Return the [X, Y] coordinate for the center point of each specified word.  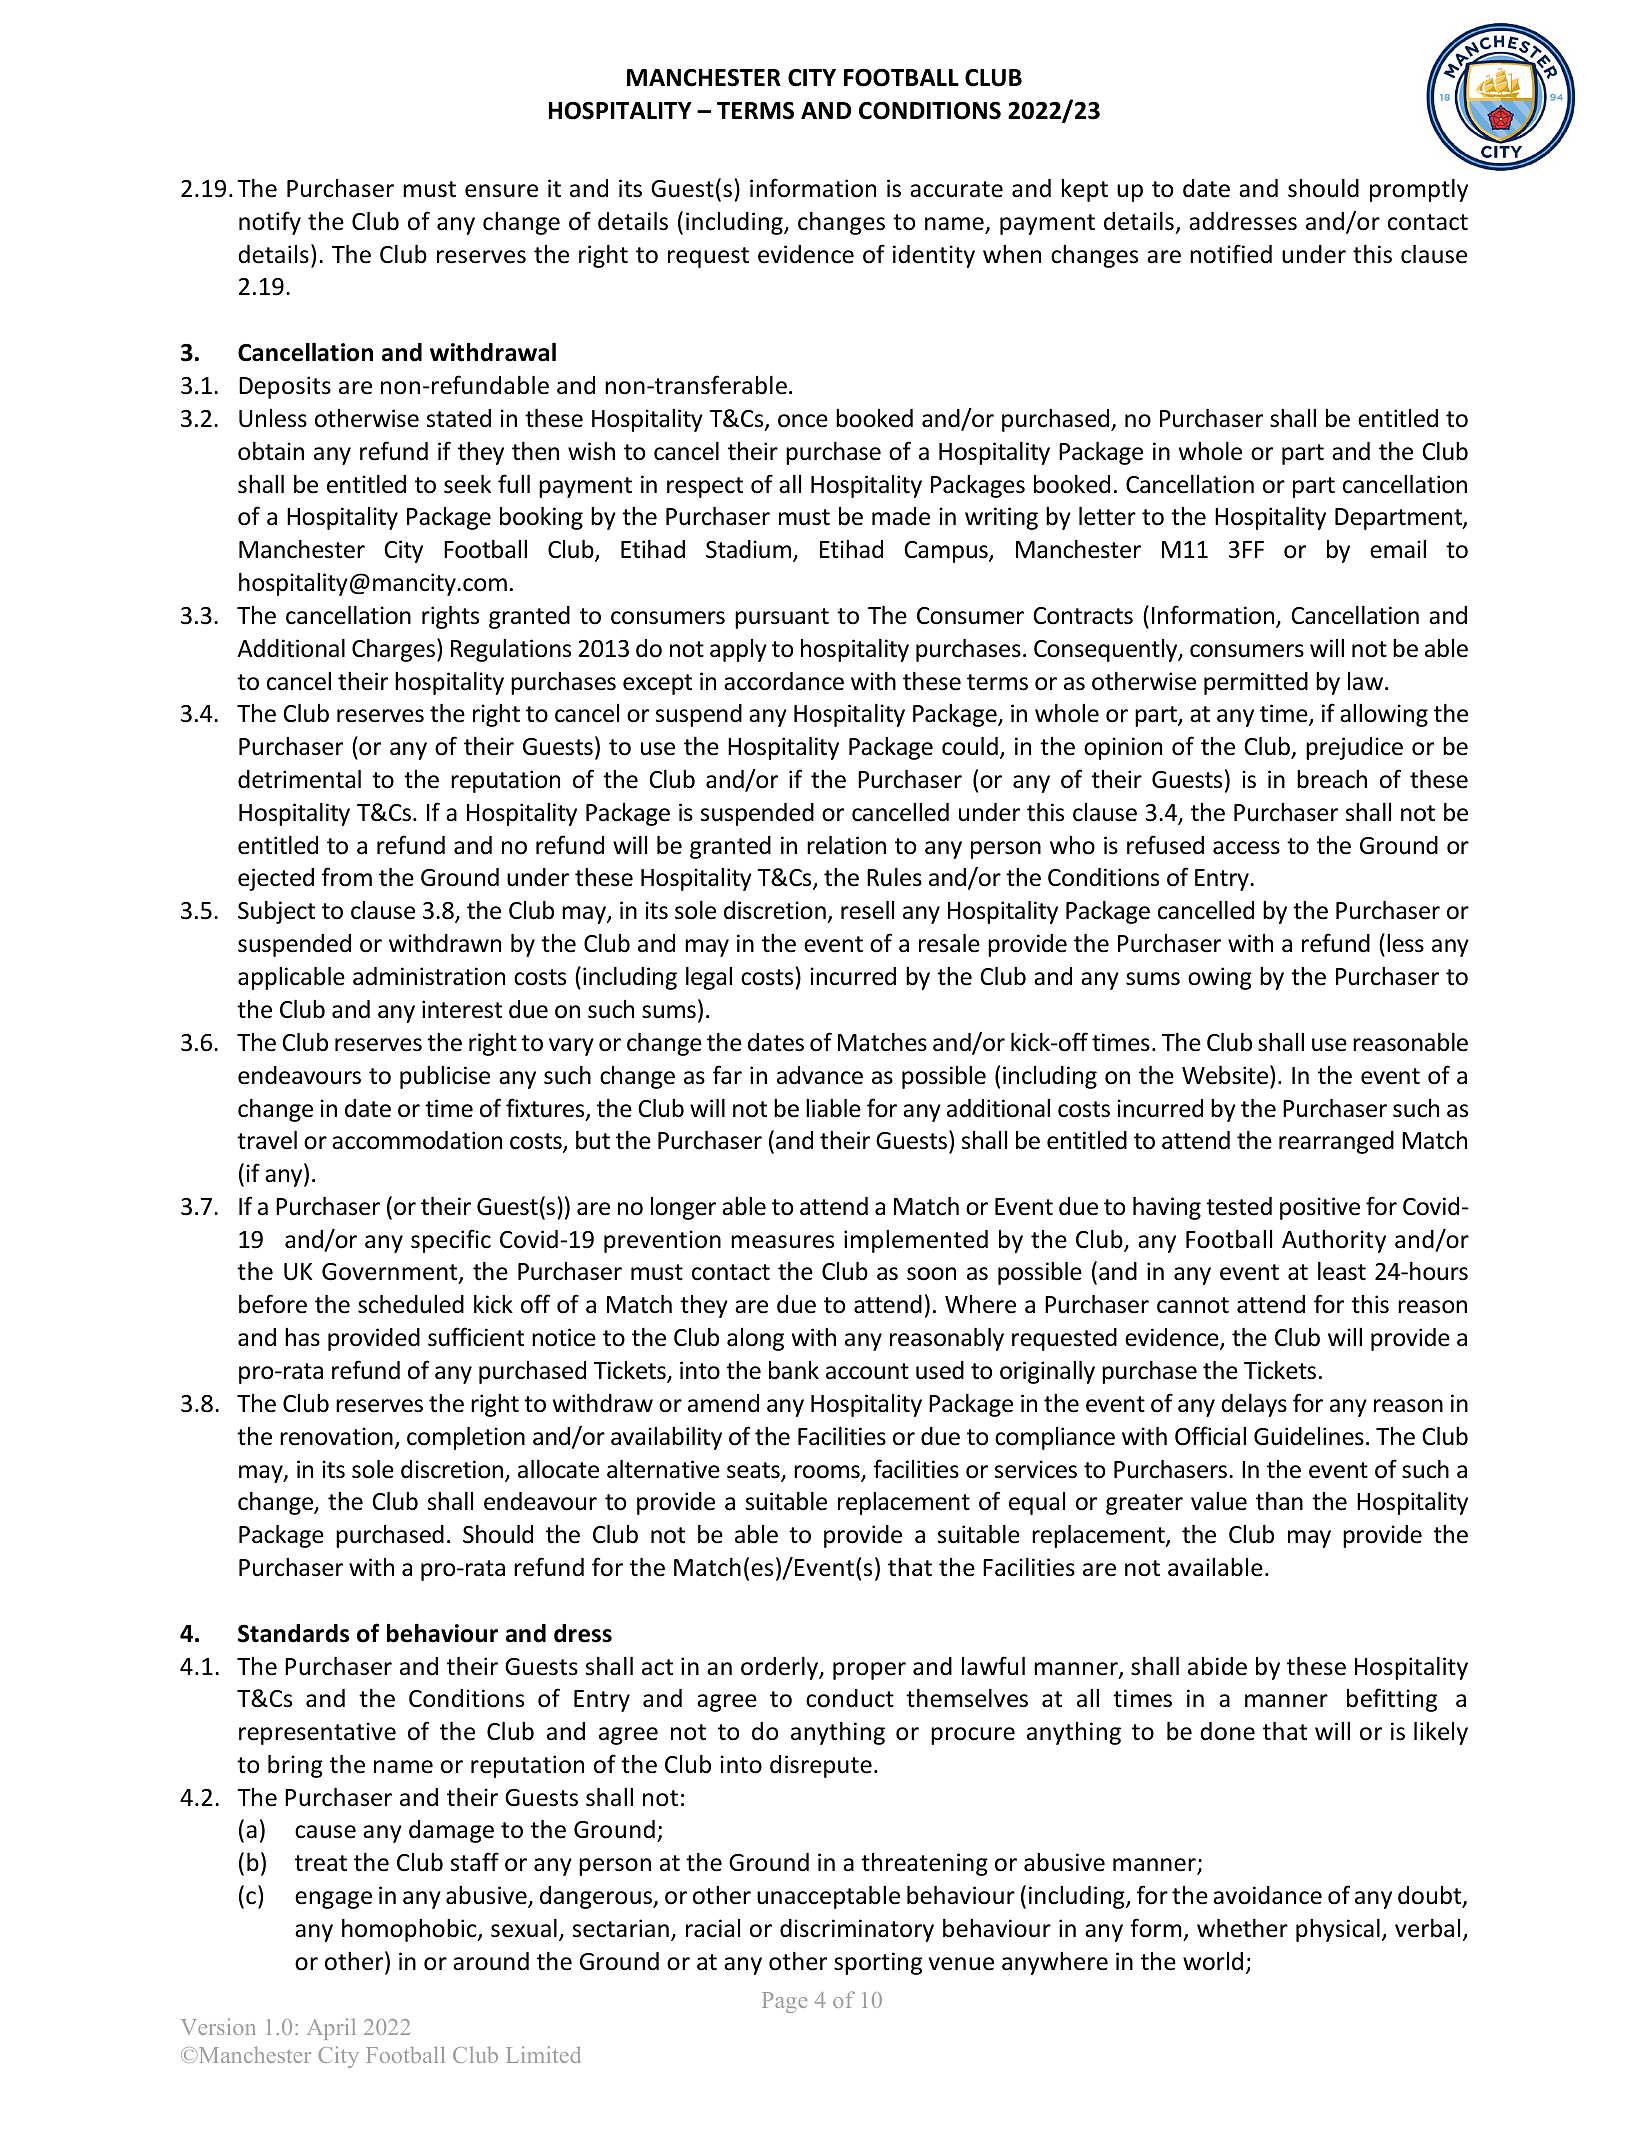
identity [934, 256]
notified [1231, 254]
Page [785, 2002]
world [1213, 1961]
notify [270, 223]
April [331, 2029]
